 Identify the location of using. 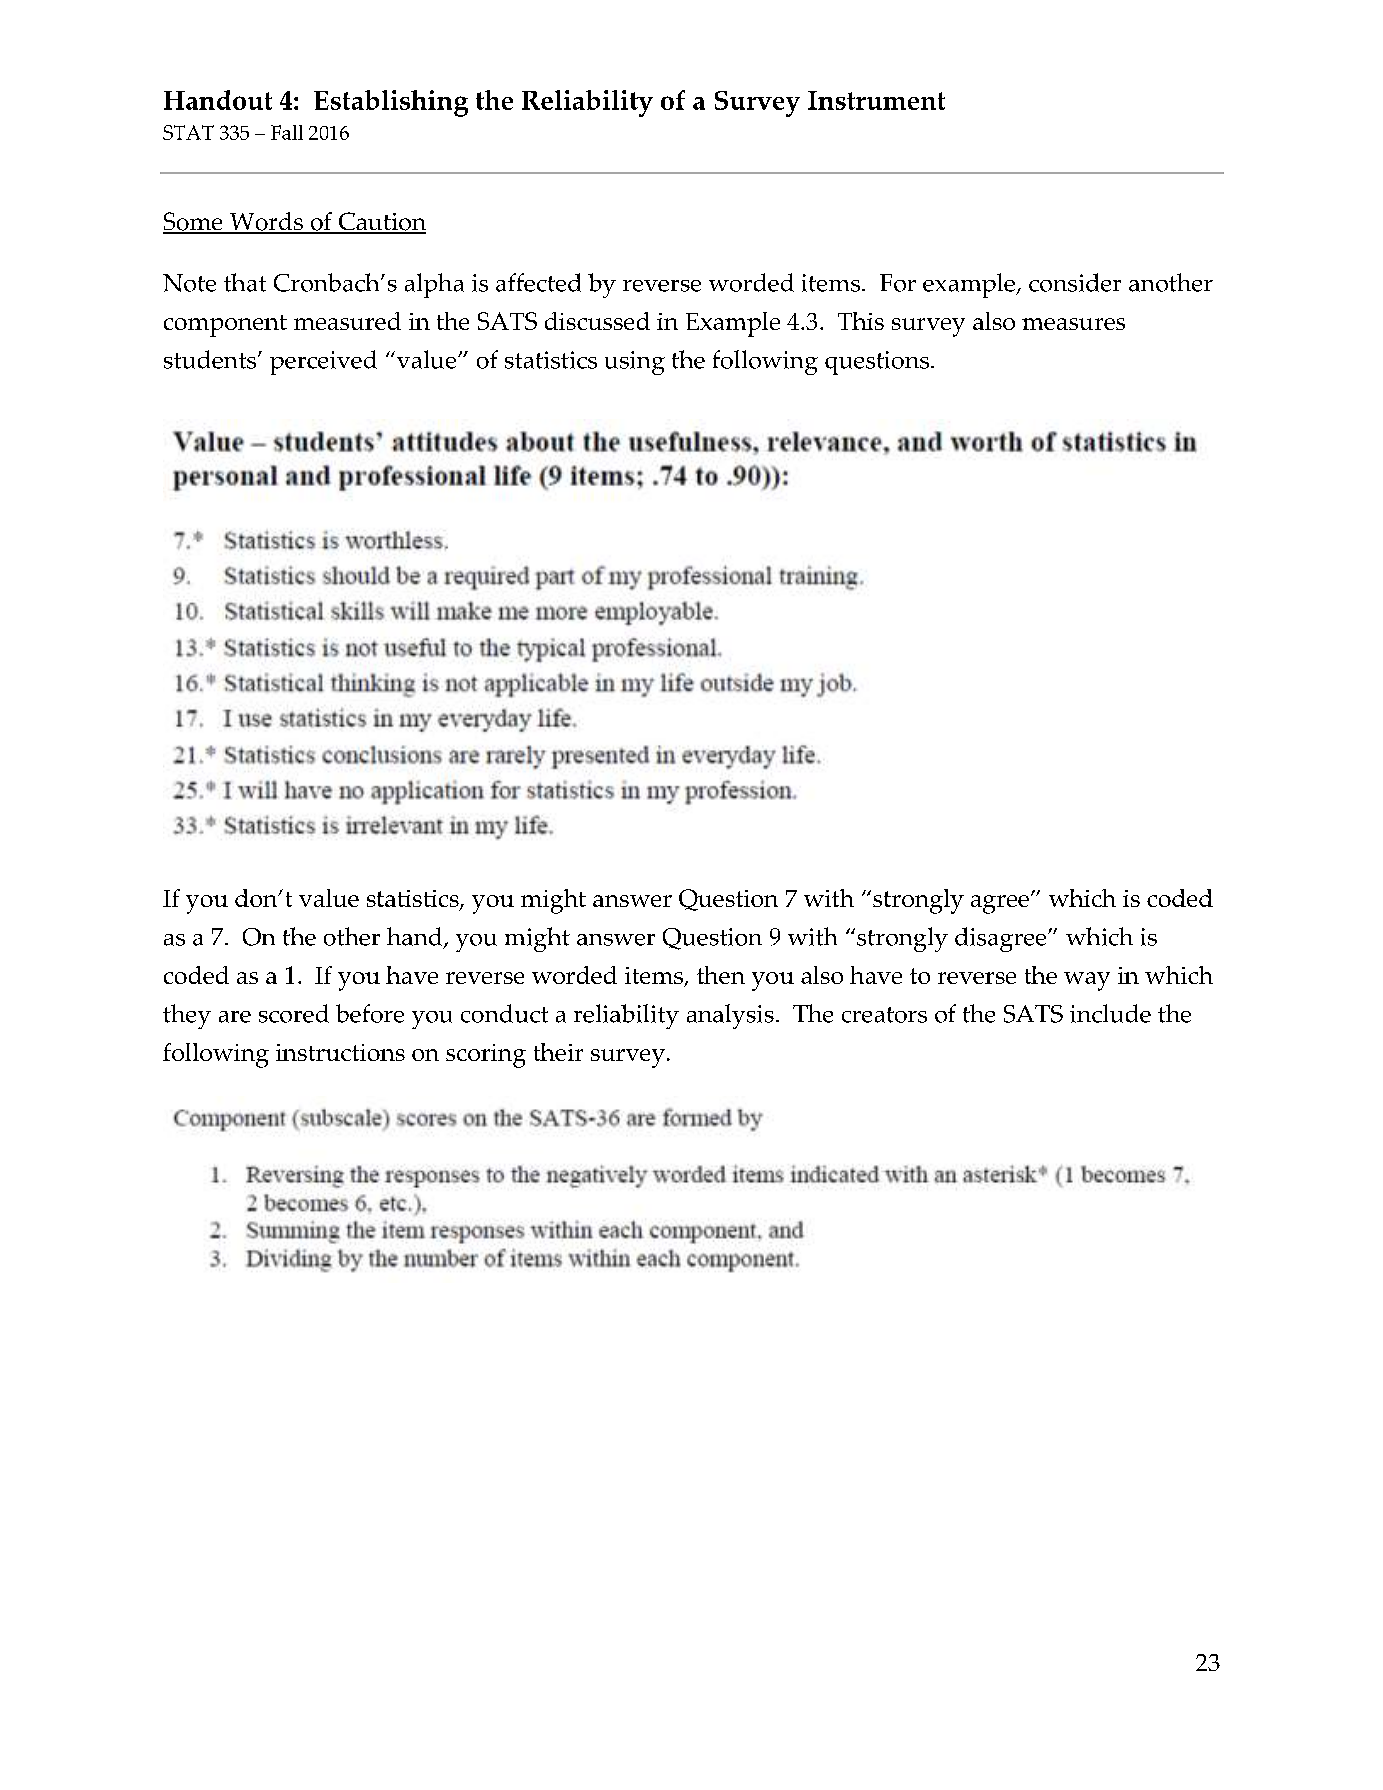
(635, 363).
